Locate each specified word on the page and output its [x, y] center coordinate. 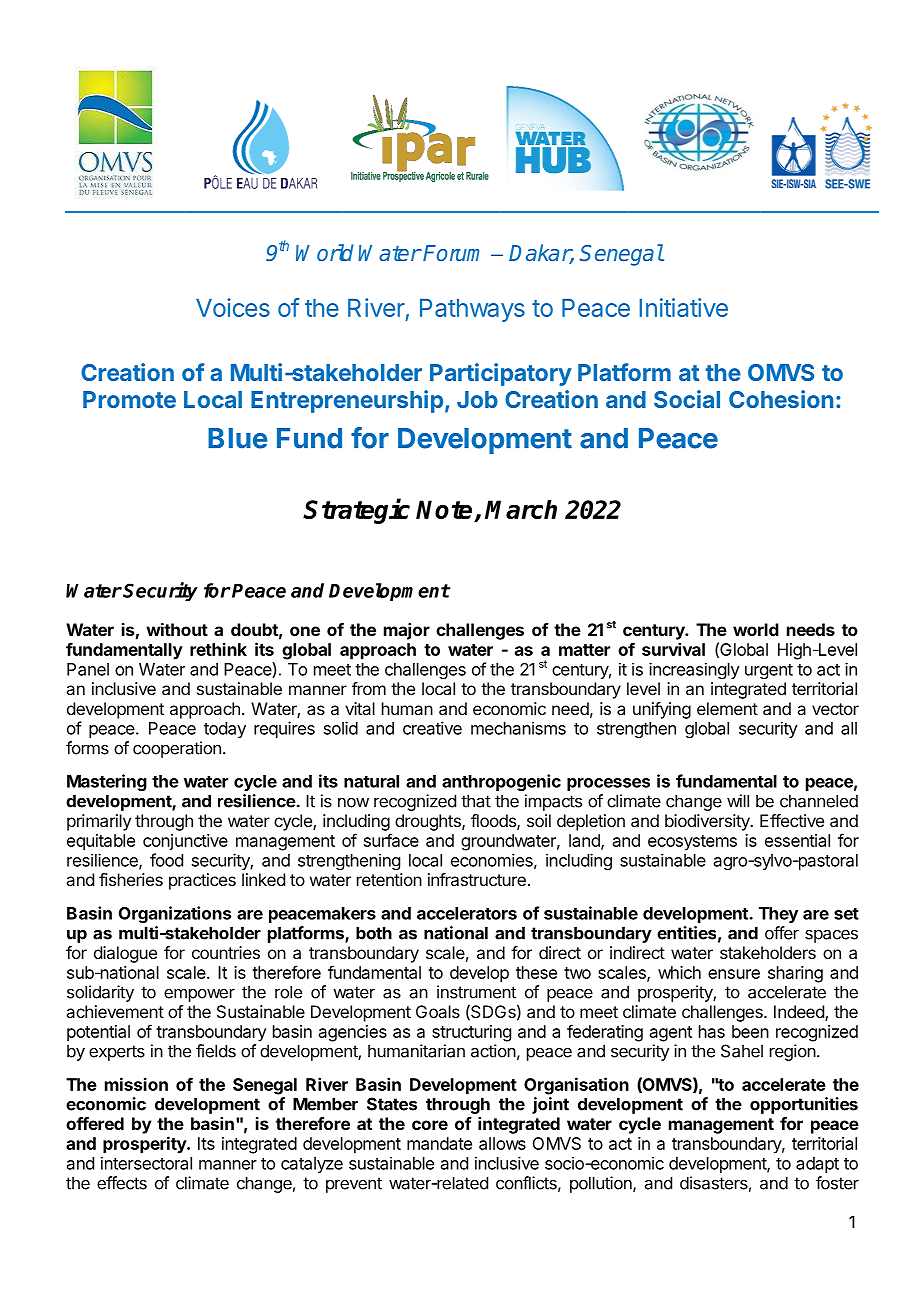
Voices [233, 307]
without [177, 629]
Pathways [472, 310]
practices [202, 881]
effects [122, 1183]
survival [673, 649]
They [778, 915]
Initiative [683, 307]
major [407, 631]
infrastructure [477, 879]
